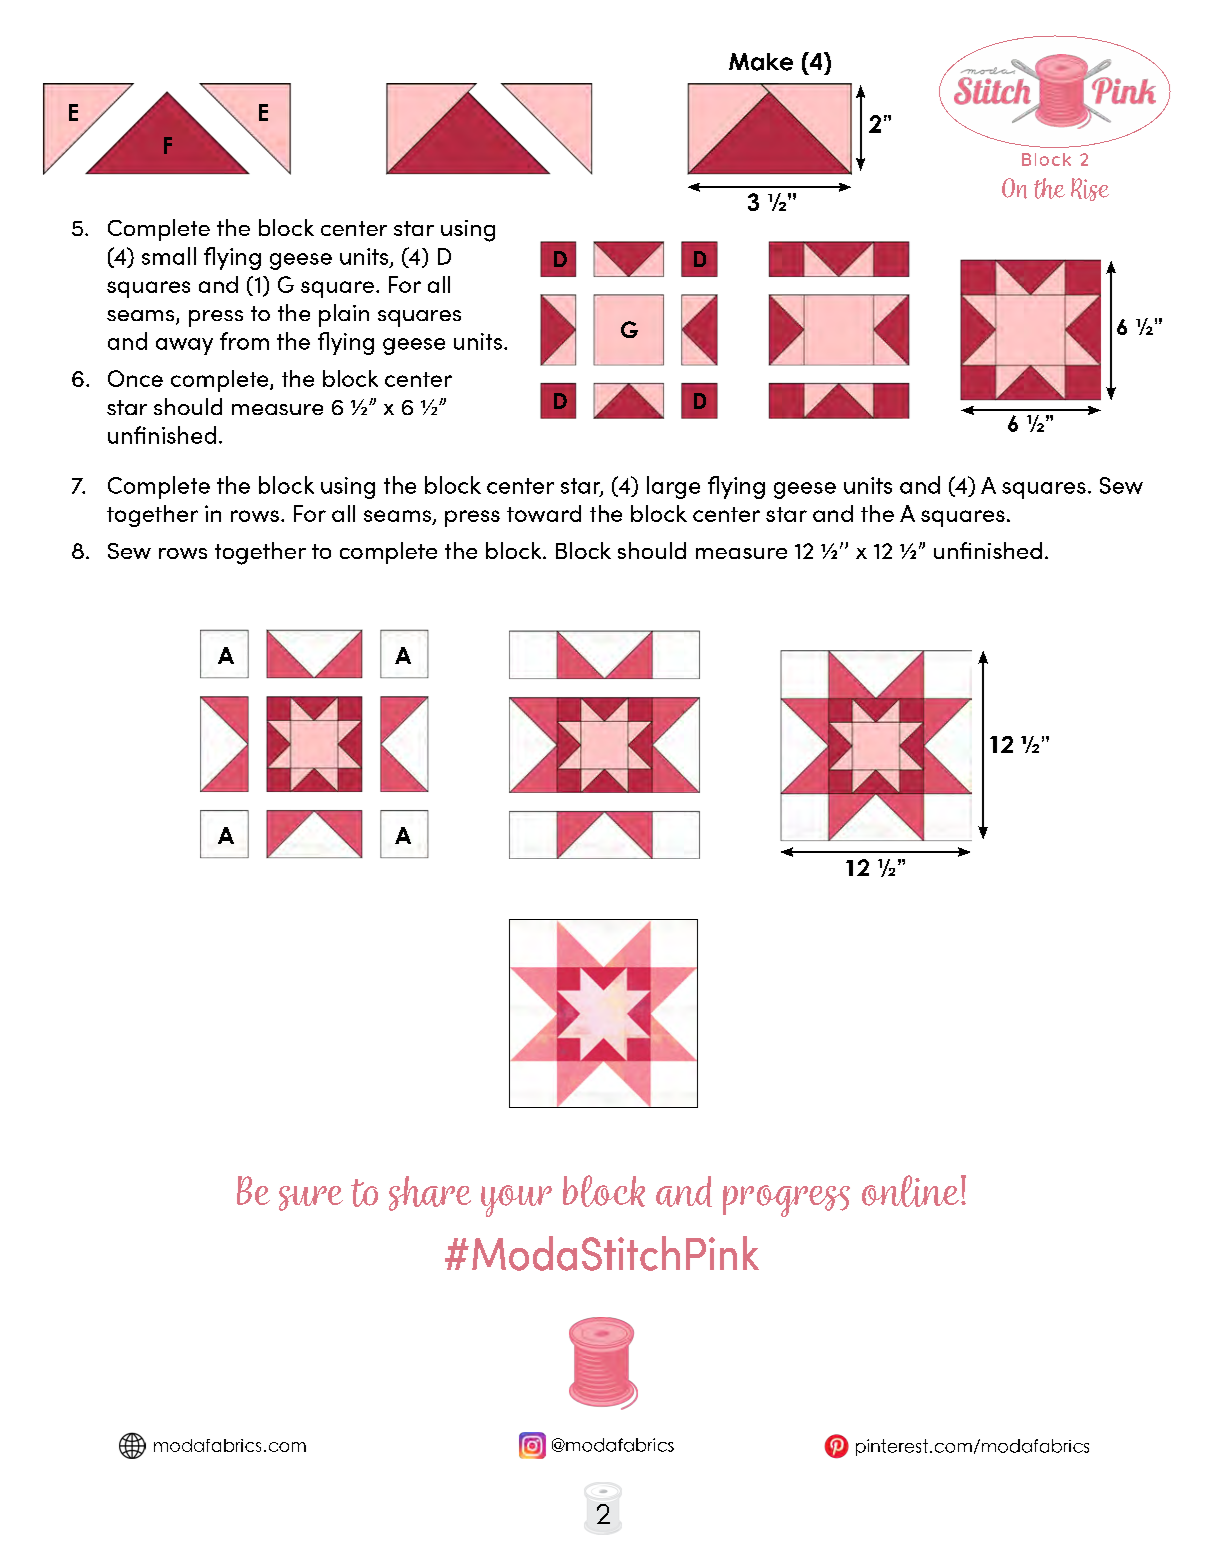  What do you see at coordinates (544, 513) in the document?
I see `toward` at bounding box center [544, 513].
